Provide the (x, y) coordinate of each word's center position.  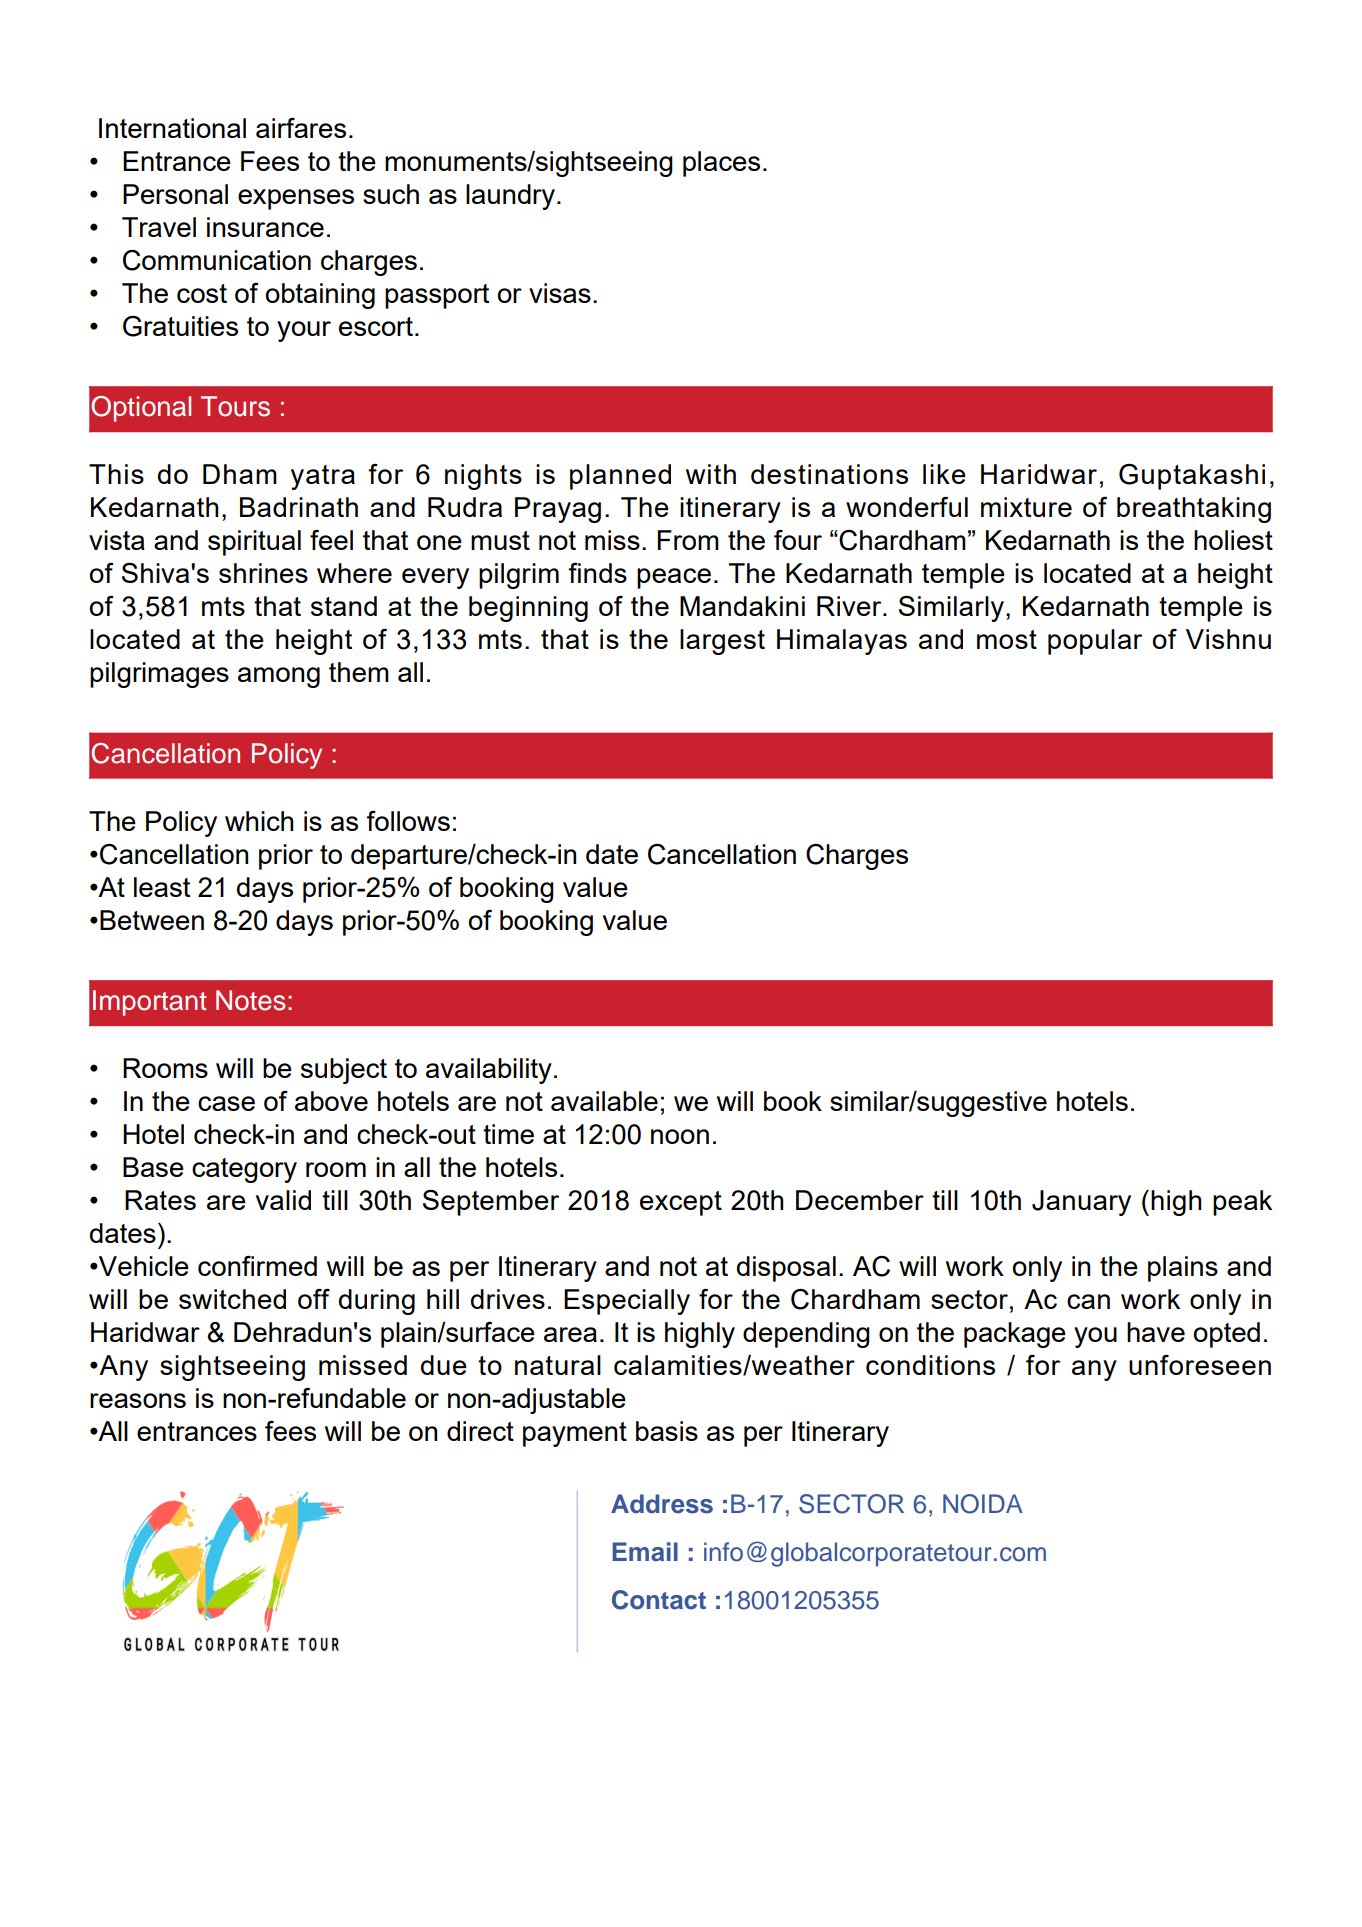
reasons (138, 1400)
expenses (296, 199)
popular (1095, 642)
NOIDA (983, 1504)
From (688, 540)
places (721, 164)
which (259, 821)
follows (408, 821)
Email (645, 1552)
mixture (1026, 507)
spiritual (254, 543)
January (1081, 1203)
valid (283, 1200)
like (944, 474)
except (681, 1203)
